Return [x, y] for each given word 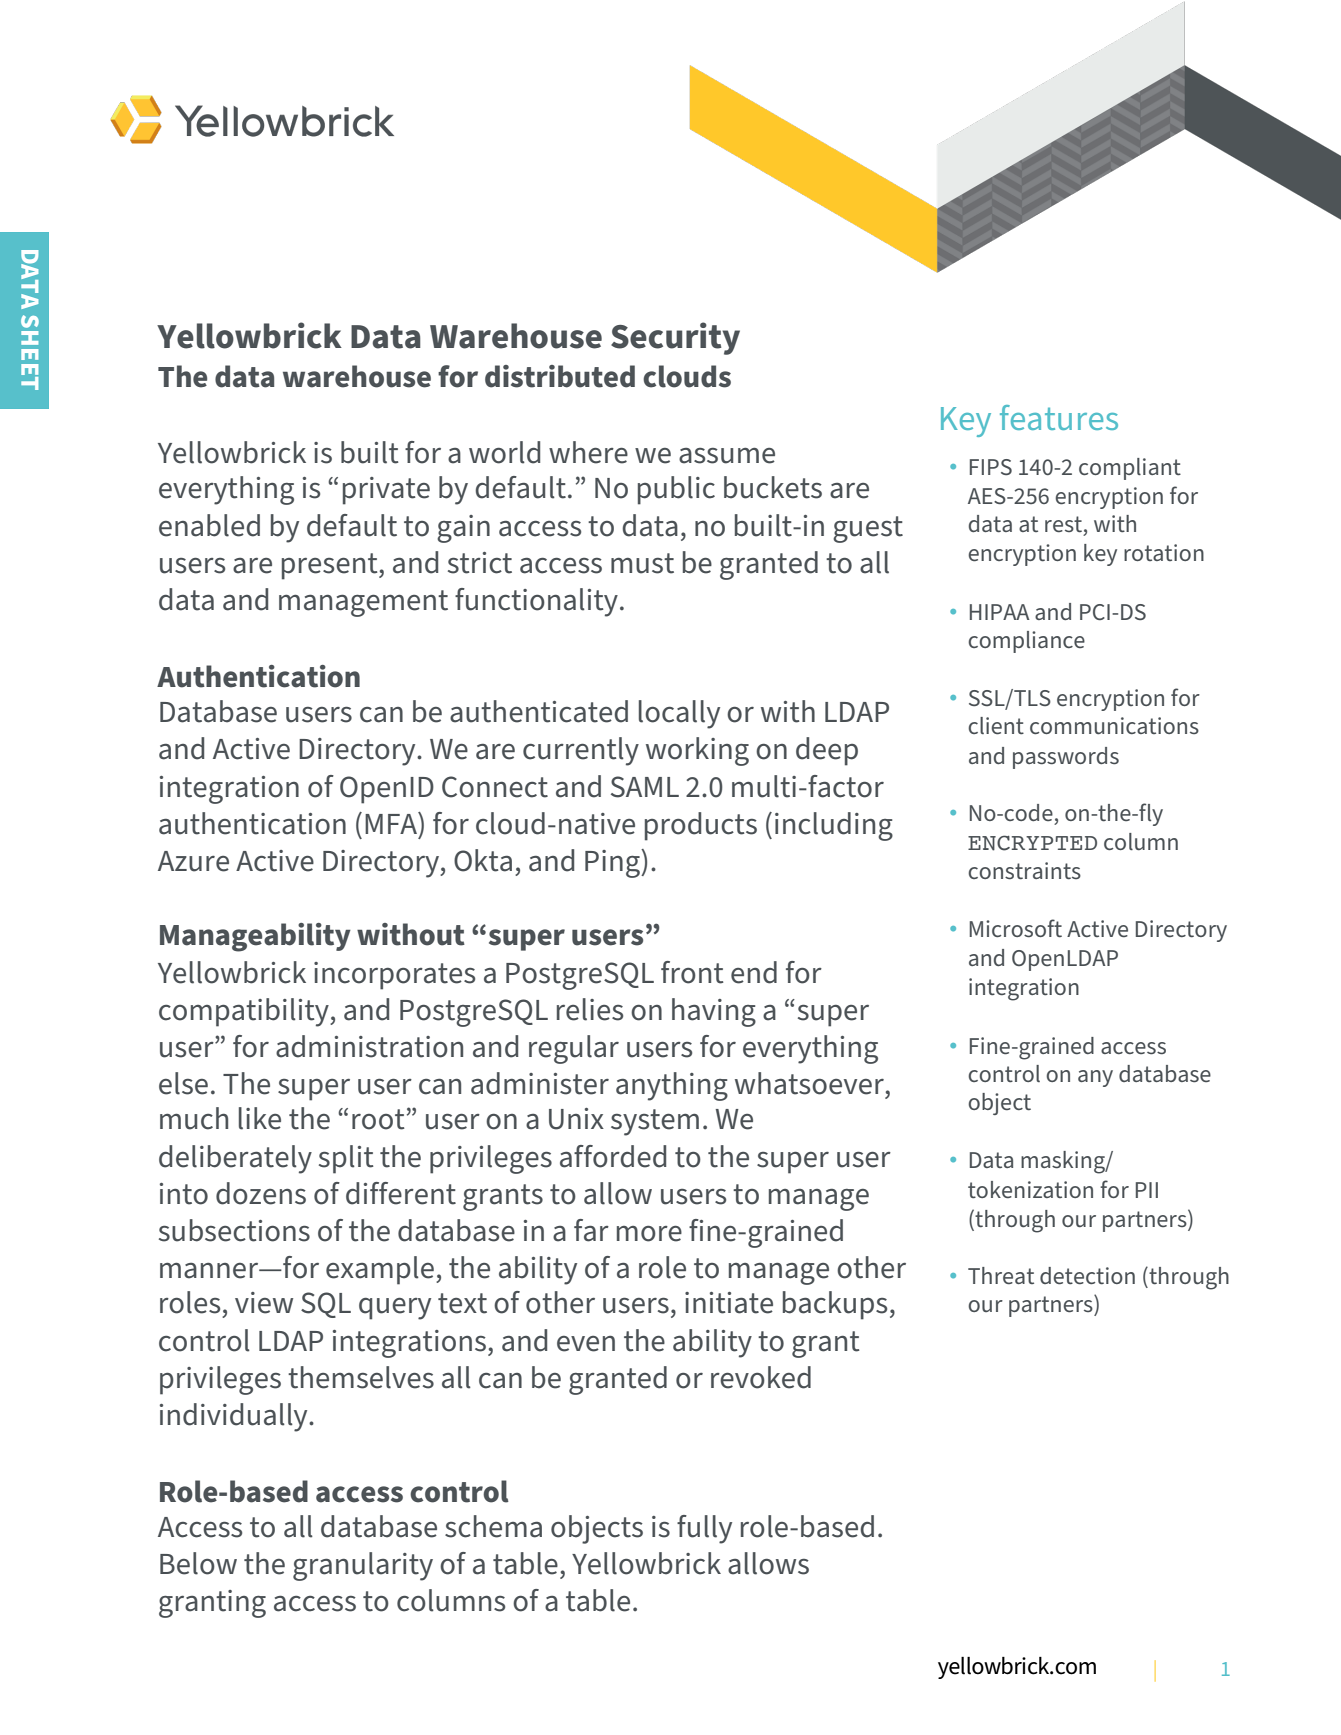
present [331, 566]
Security [675, 338]
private [386, 491]
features [1059, 417]
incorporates [394, 976]
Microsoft [1015, 928]
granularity [363, 1566]
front [692, 972]
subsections [234, 1230]
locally [679, 714]
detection [1087, 1276]
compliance [1026, 642]
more [649, 1234]
